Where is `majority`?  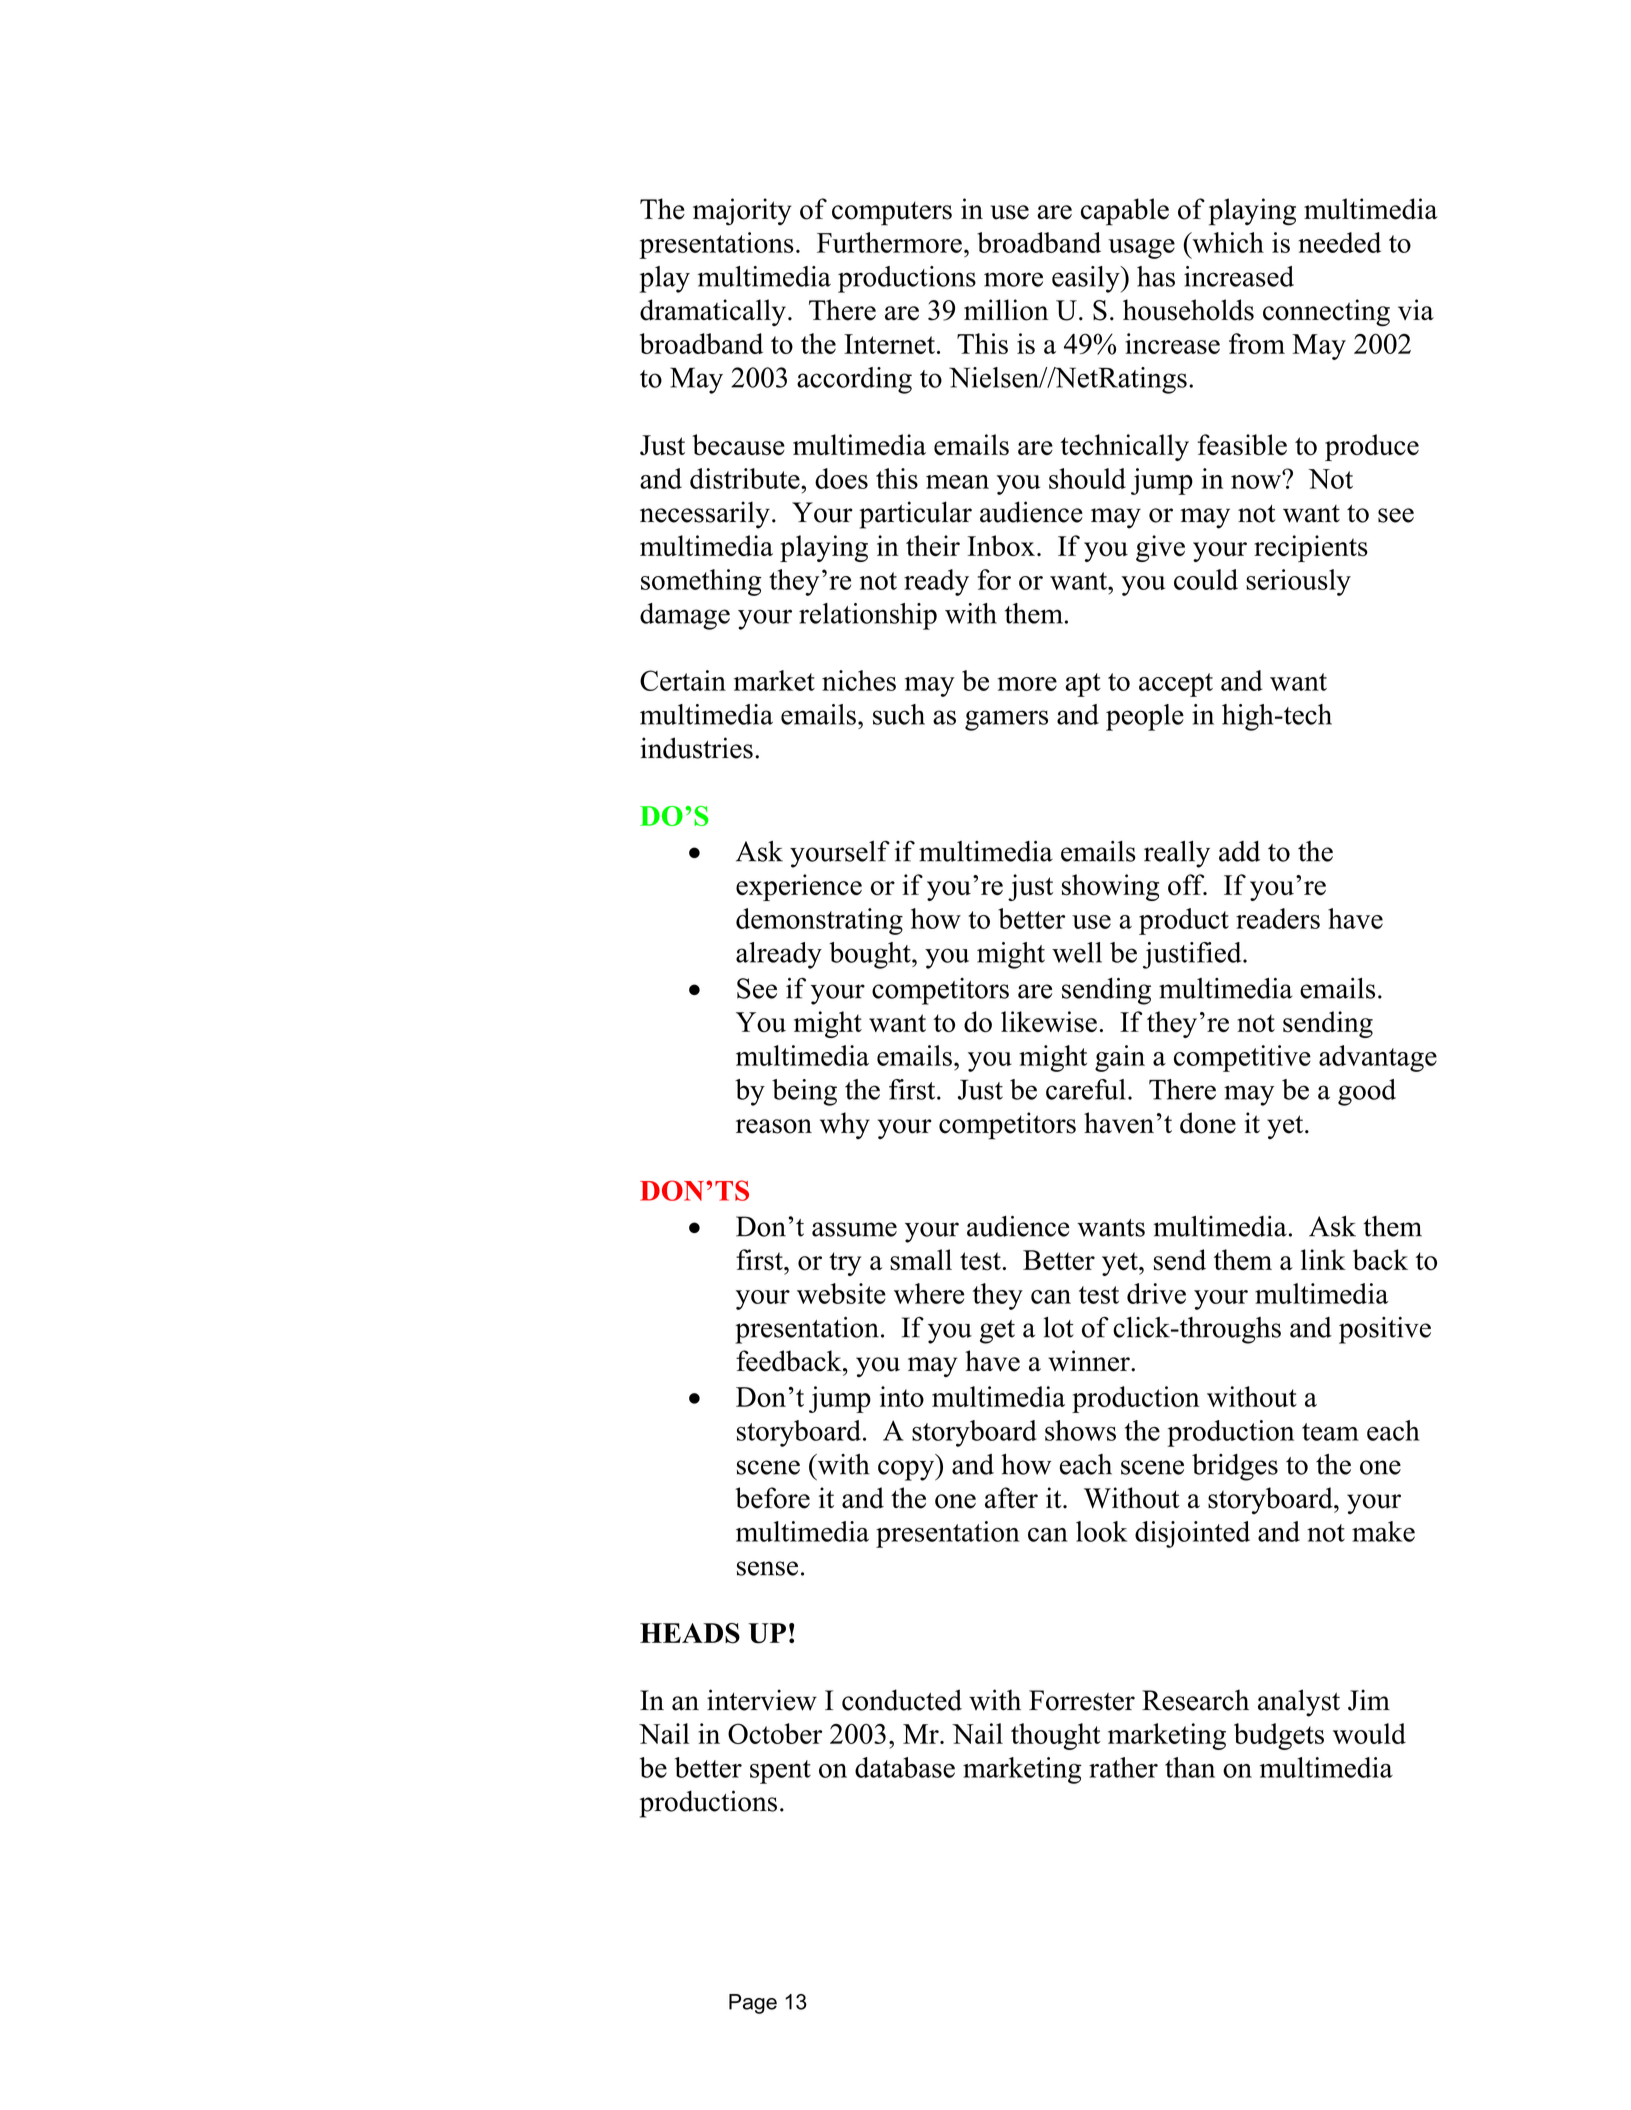
majority is located at coordinates (742, 212).
